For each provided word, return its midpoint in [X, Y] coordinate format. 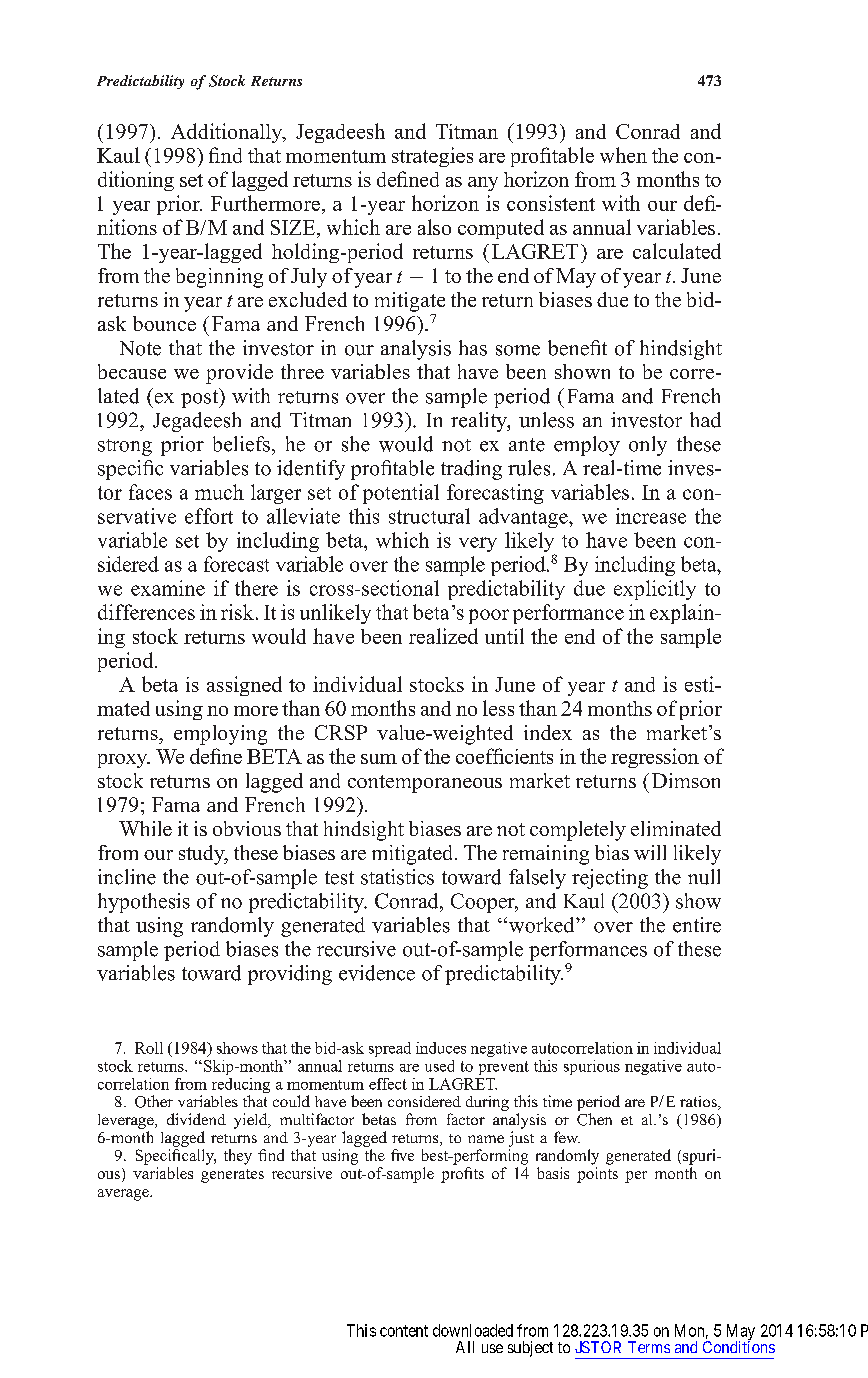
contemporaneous [425, 784]
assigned [244, 686]
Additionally [228, 133]
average [124, 1195]
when [623, 155]
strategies [432, 157]
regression [655, 758]
